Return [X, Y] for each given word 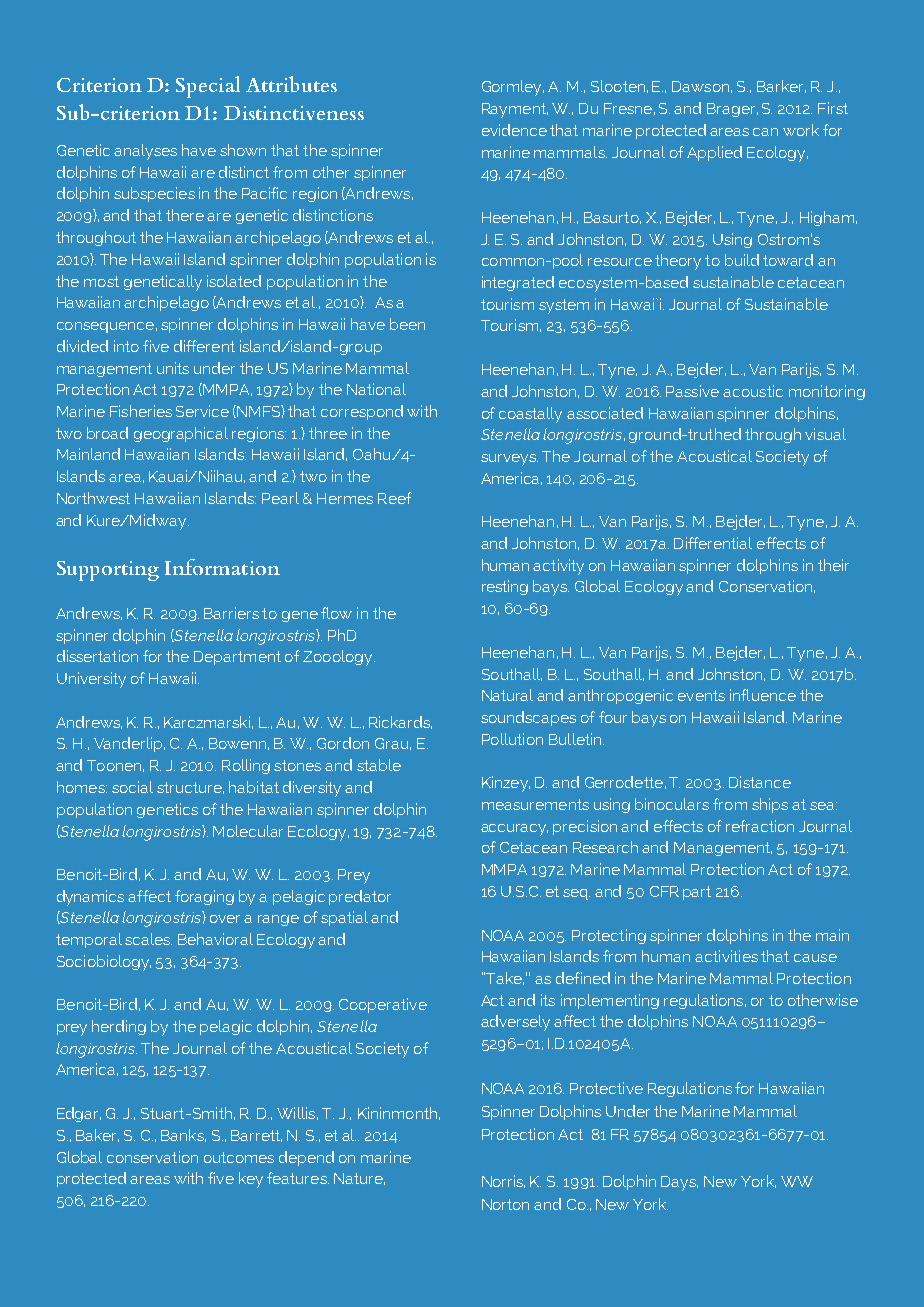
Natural [507, 695]
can [765, 132]
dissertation [97, 656]
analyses [145, 152]
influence [763, 695]
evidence [514, 130]
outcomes [239, 1157]
